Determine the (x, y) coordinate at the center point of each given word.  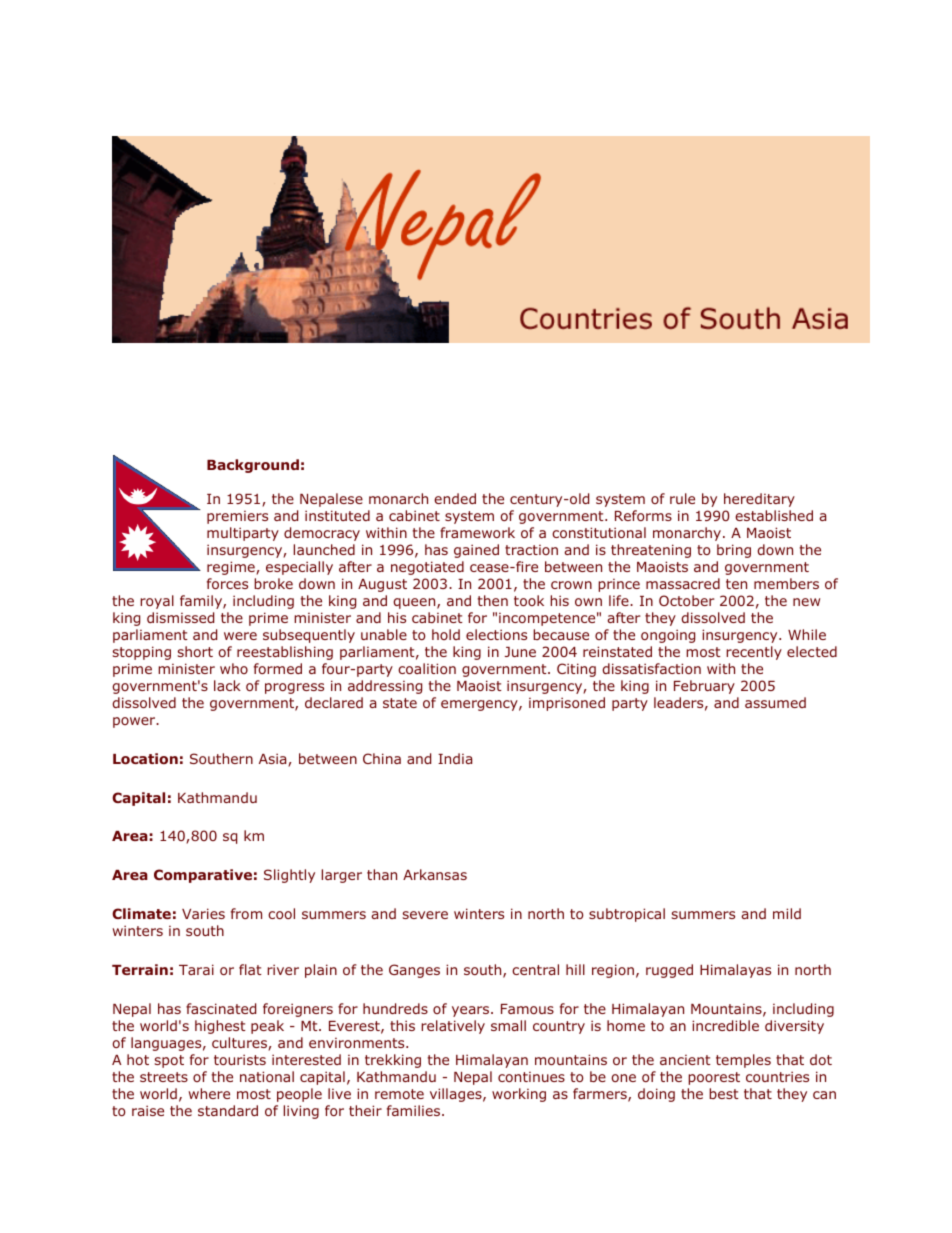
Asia (274, 760)
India (455, 758)
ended (455, 498)
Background (253, 466)
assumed (775, 702)
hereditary (759, 500)
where (209, 1093)
